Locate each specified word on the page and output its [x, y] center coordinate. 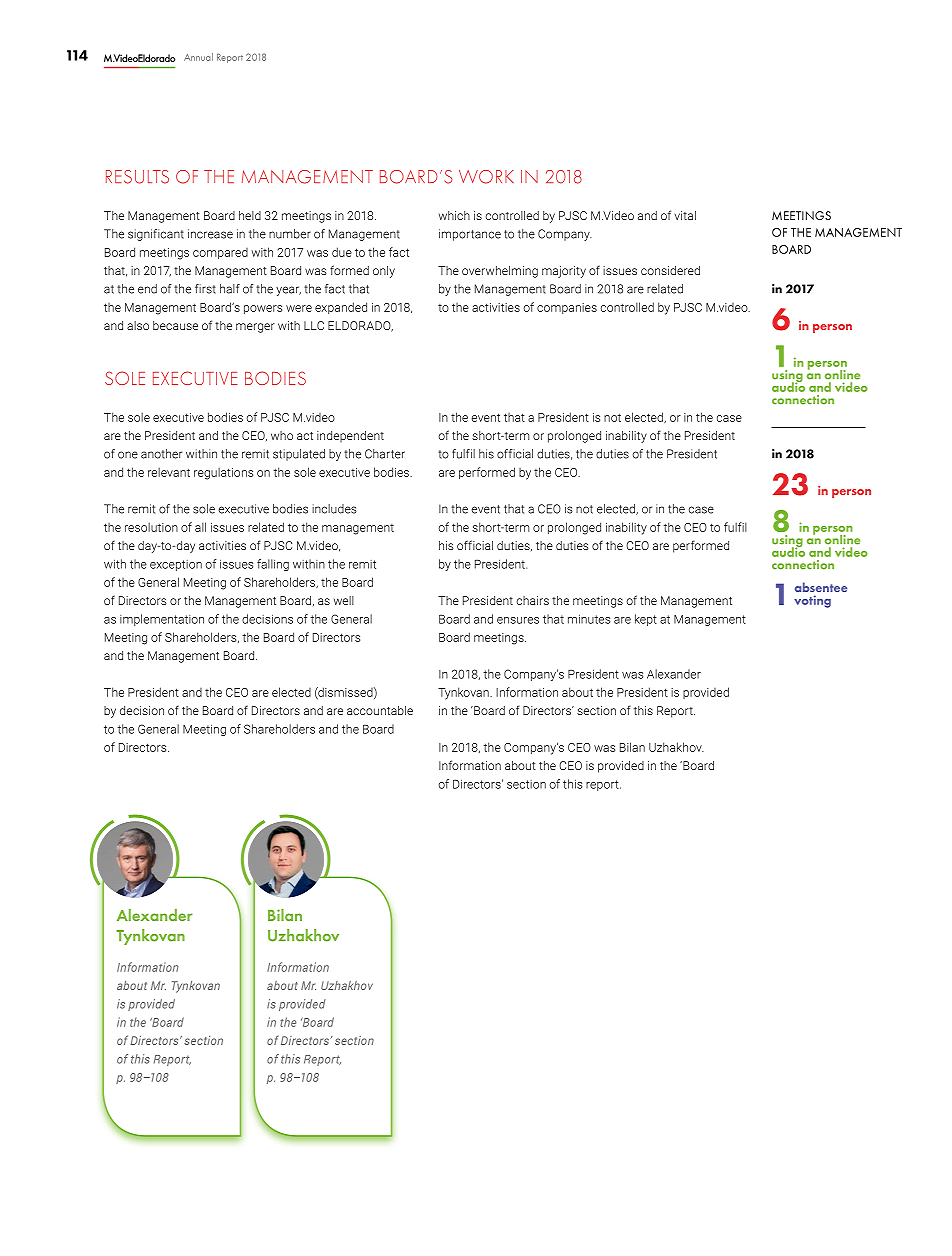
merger [255, 328]
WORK [486, 177]
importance [470, 235]
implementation [162, 620]
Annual [198, 57]
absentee [821, 587]
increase [210, 234]
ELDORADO [360, 326]
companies [567, 308]
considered [670, 270]
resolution [151, 527]
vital [685, 215]
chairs [533, 600]
